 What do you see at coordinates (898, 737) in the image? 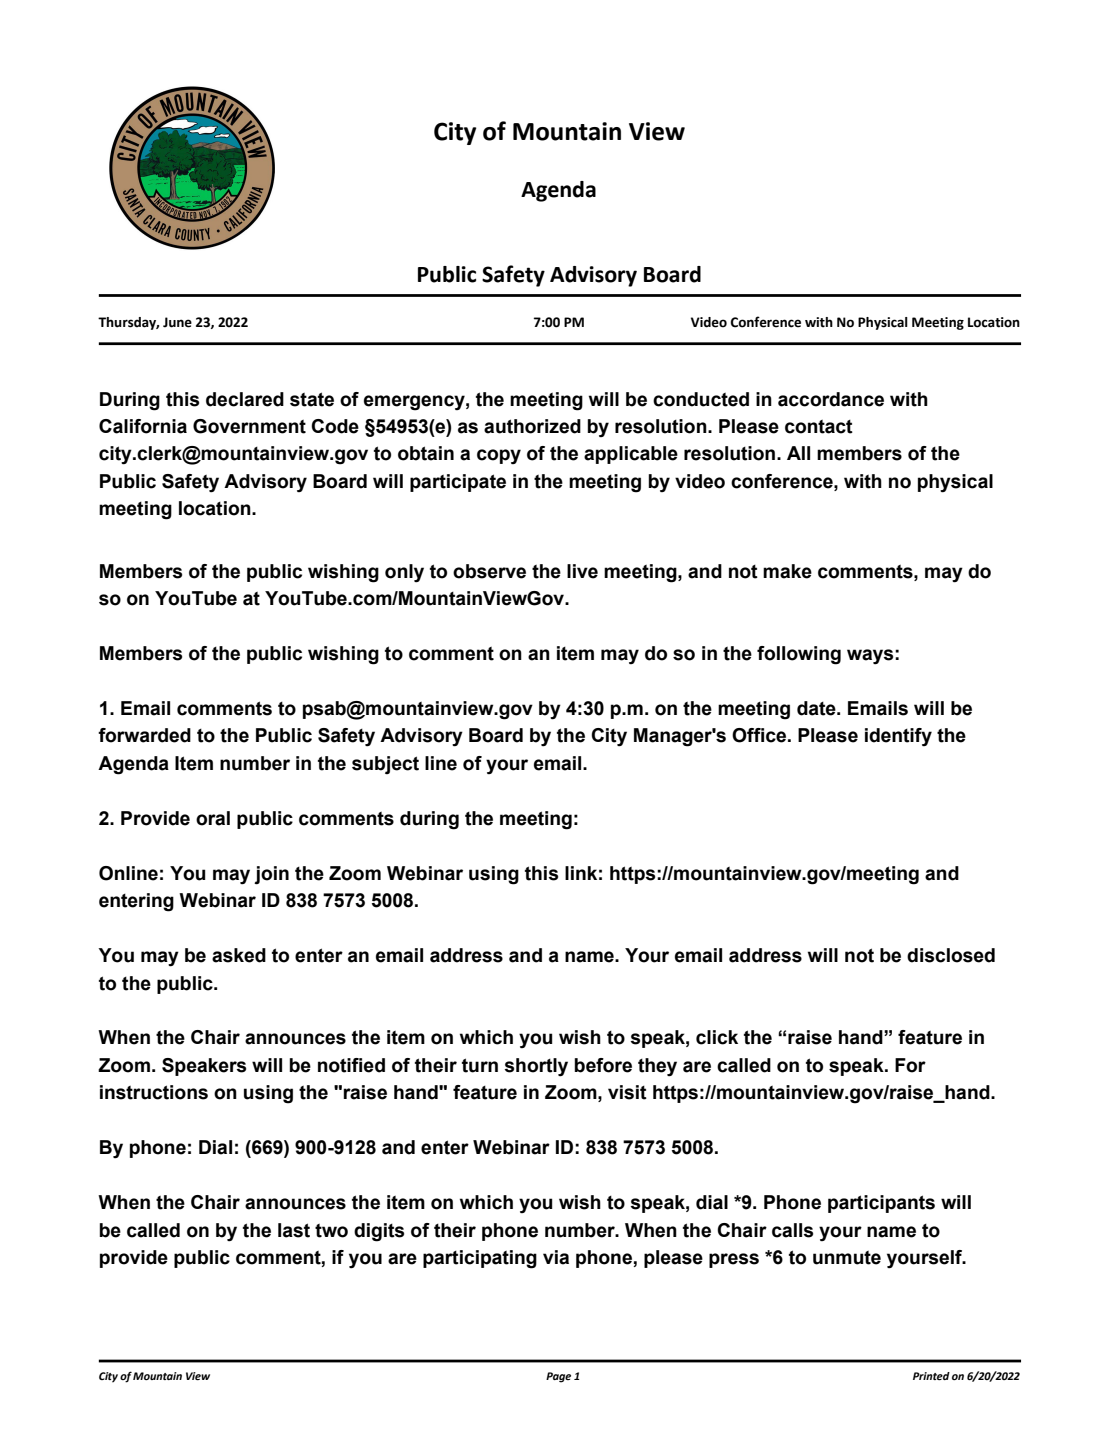
I see `identify` at bounding box center [898, 737].
